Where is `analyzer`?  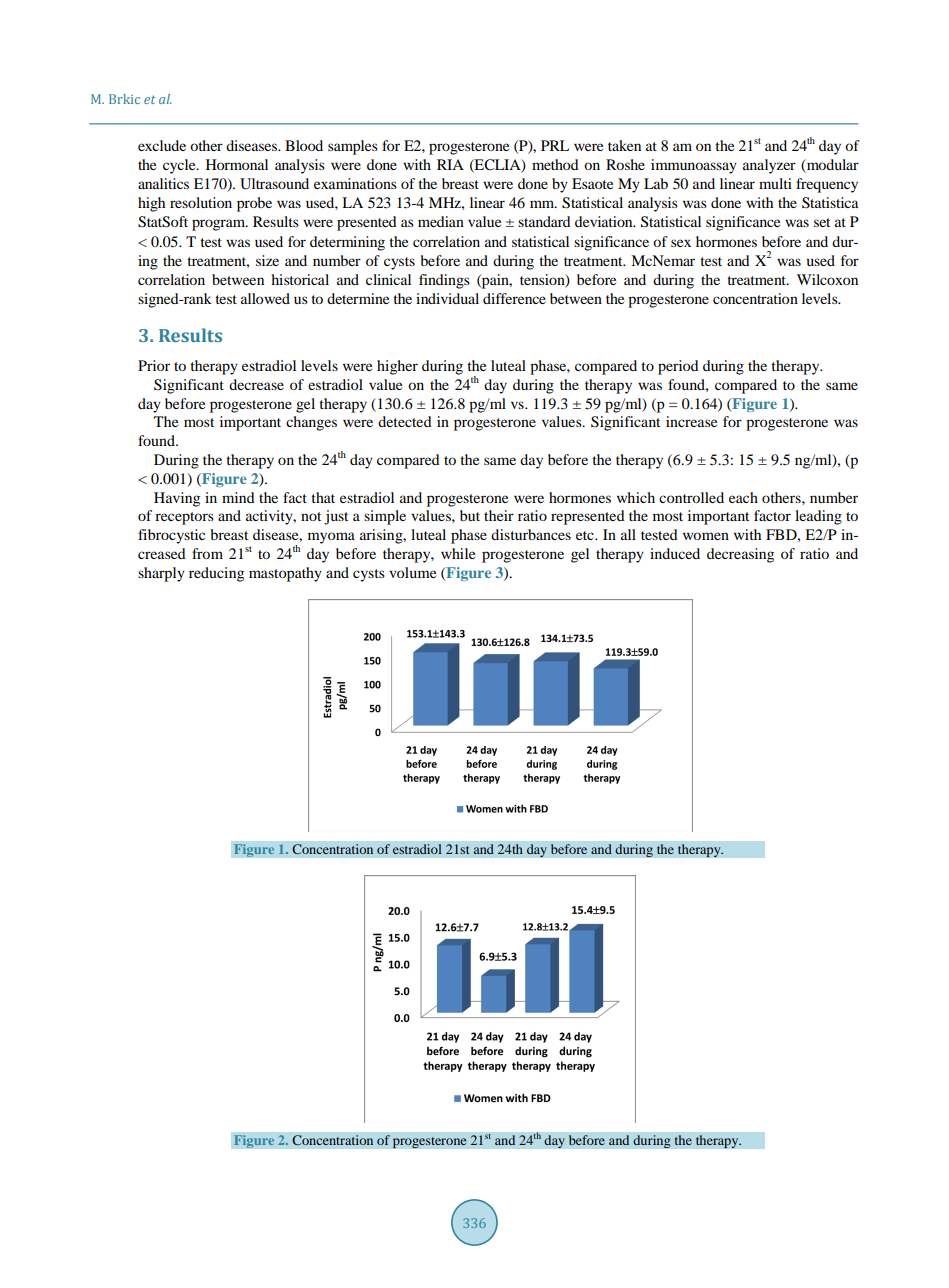
analyzer is located at coordinates (769, 166).
